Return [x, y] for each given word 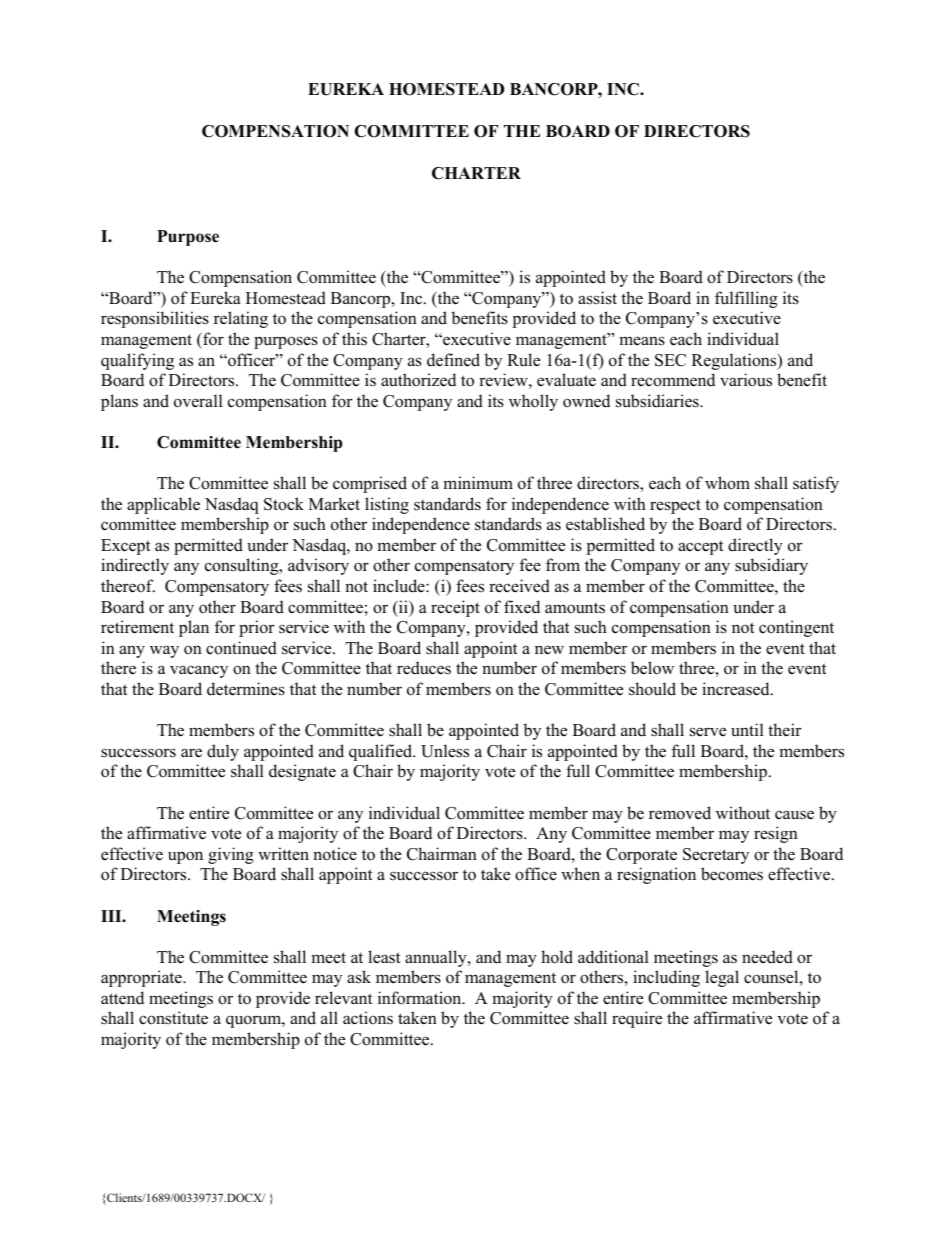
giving [231, 855]
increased [737, 689]
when [580, 874]
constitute [173, 1018]
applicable [163, 505]
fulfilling [746, 299]
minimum [478, 483]
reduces [424, 668]
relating [241, 319]
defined [453, 360]
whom [727, 483]
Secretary [716, 856]
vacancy [199, 671]
